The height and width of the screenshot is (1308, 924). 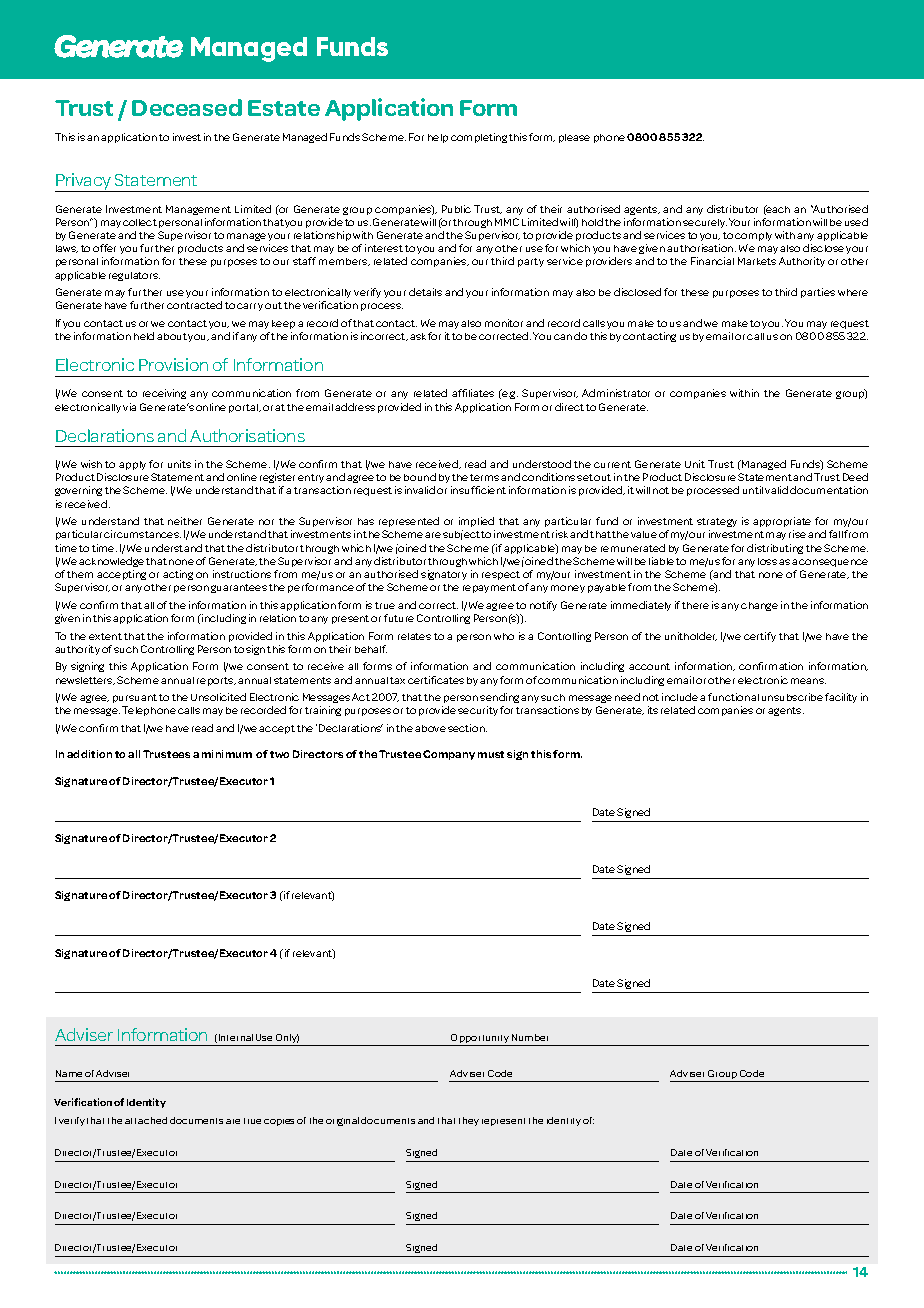 I want to click on securely, so click(x=705, y=223).
